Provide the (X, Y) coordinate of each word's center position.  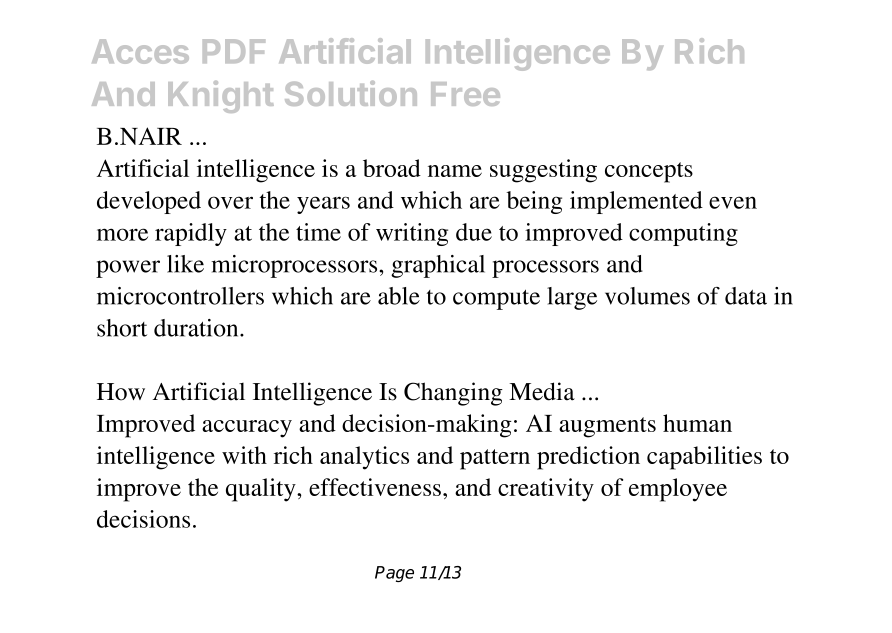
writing (412, 234)
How (121, 392)
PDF (234, 51)
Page (394, 574)
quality (262, 490)
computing (683, 234)
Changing (453, 394)
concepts (649, 172)
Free (465, 94)
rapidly (191, 234)
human (697, 423)
